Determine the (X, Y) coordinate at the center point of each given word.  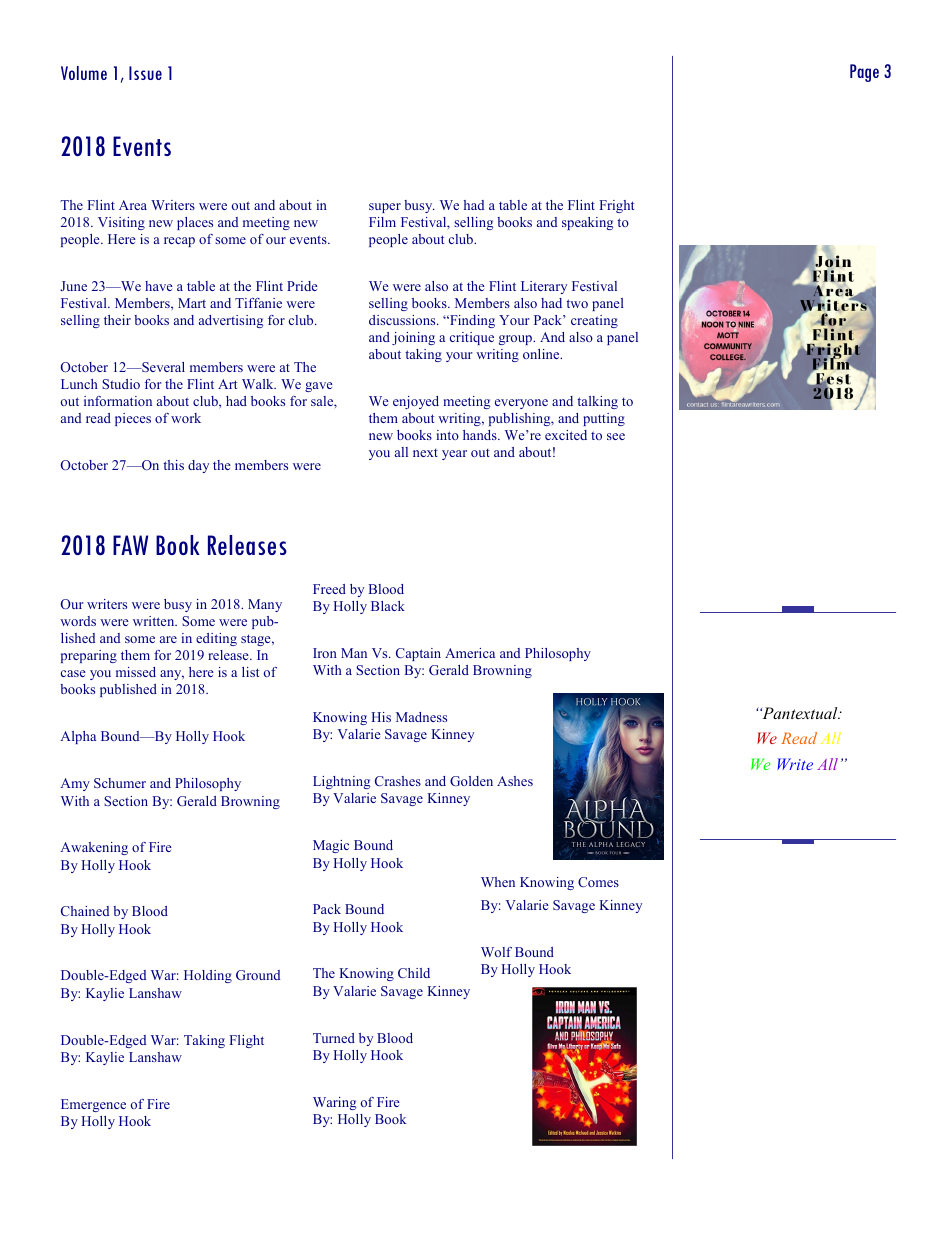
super (385, 208)
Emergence (93, 1105)
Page (864, 73)
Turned (334, 1038)
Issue (145, 73)
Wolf (496, 952)
